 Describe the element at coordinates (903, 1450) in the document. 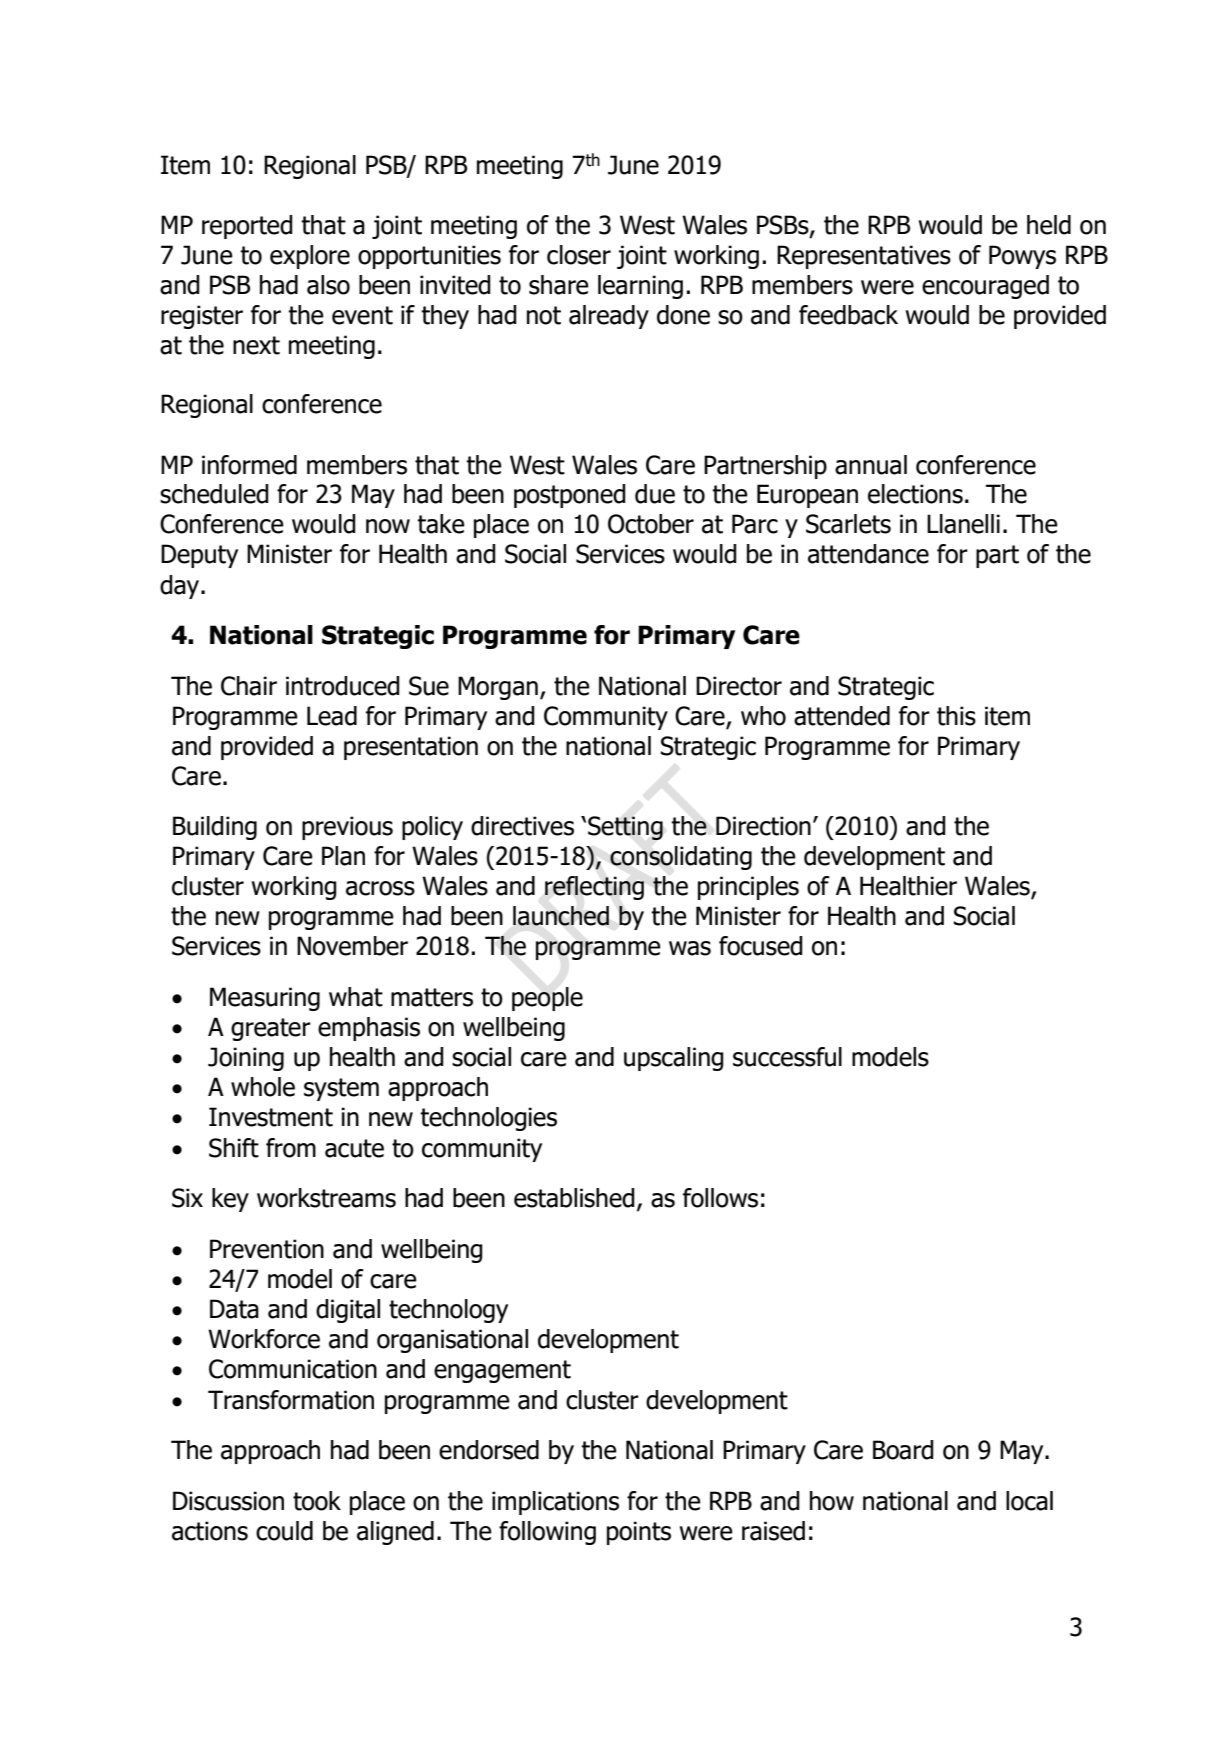

I see `Board` at that location.
